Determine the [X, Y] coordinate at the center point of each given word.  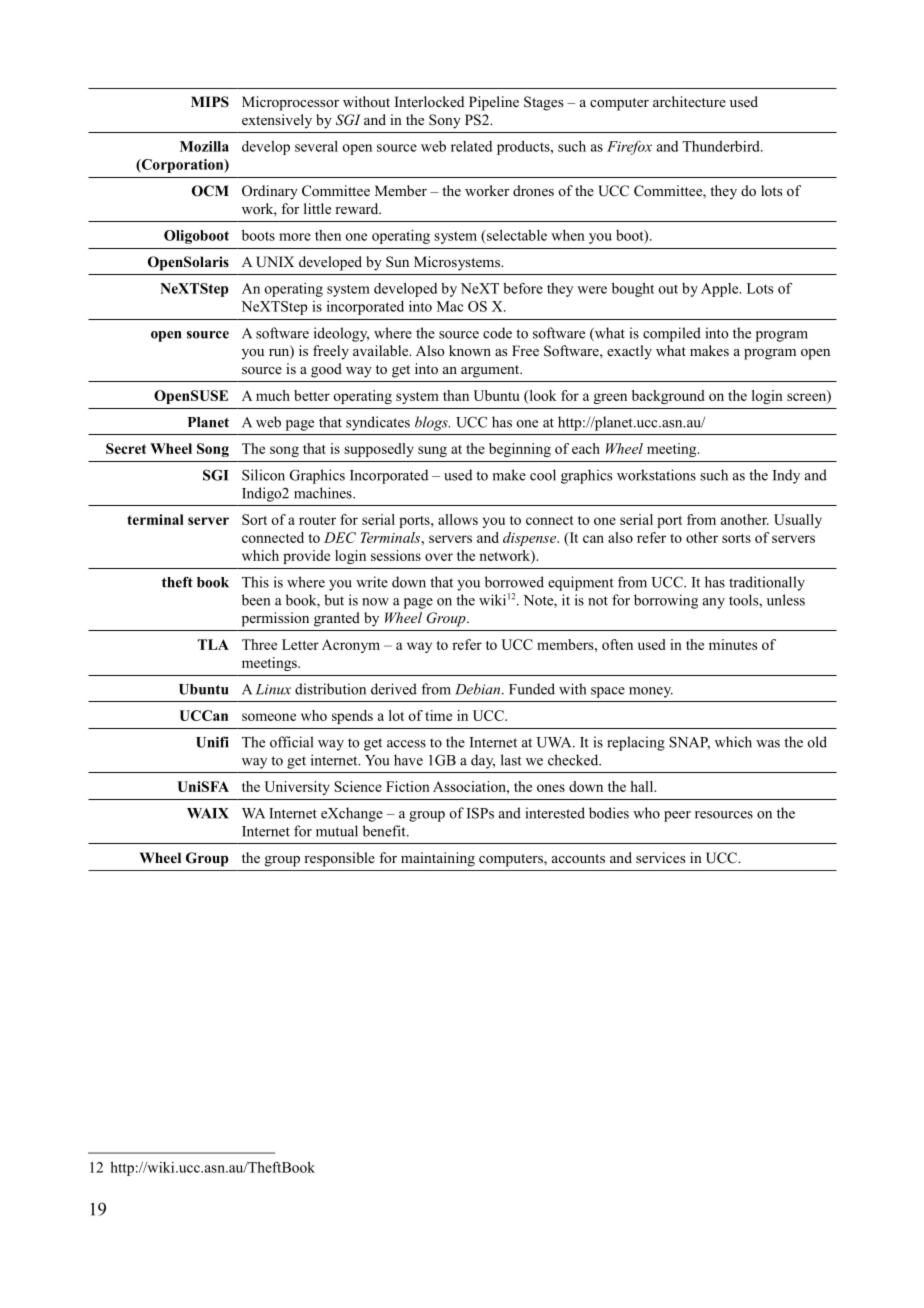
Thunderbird [722, 146]
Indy [786, 476]
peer [677, 816]
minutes [733, 644]
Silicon [263, 475]
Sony [445, 121]
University [297, 788]
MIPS [210, 102]
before [523, 288]
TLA [213, 644]
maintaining [438, 859]
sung [432, 451]
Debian [479, 689]
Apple [721, 290]
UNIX [275, 262]
